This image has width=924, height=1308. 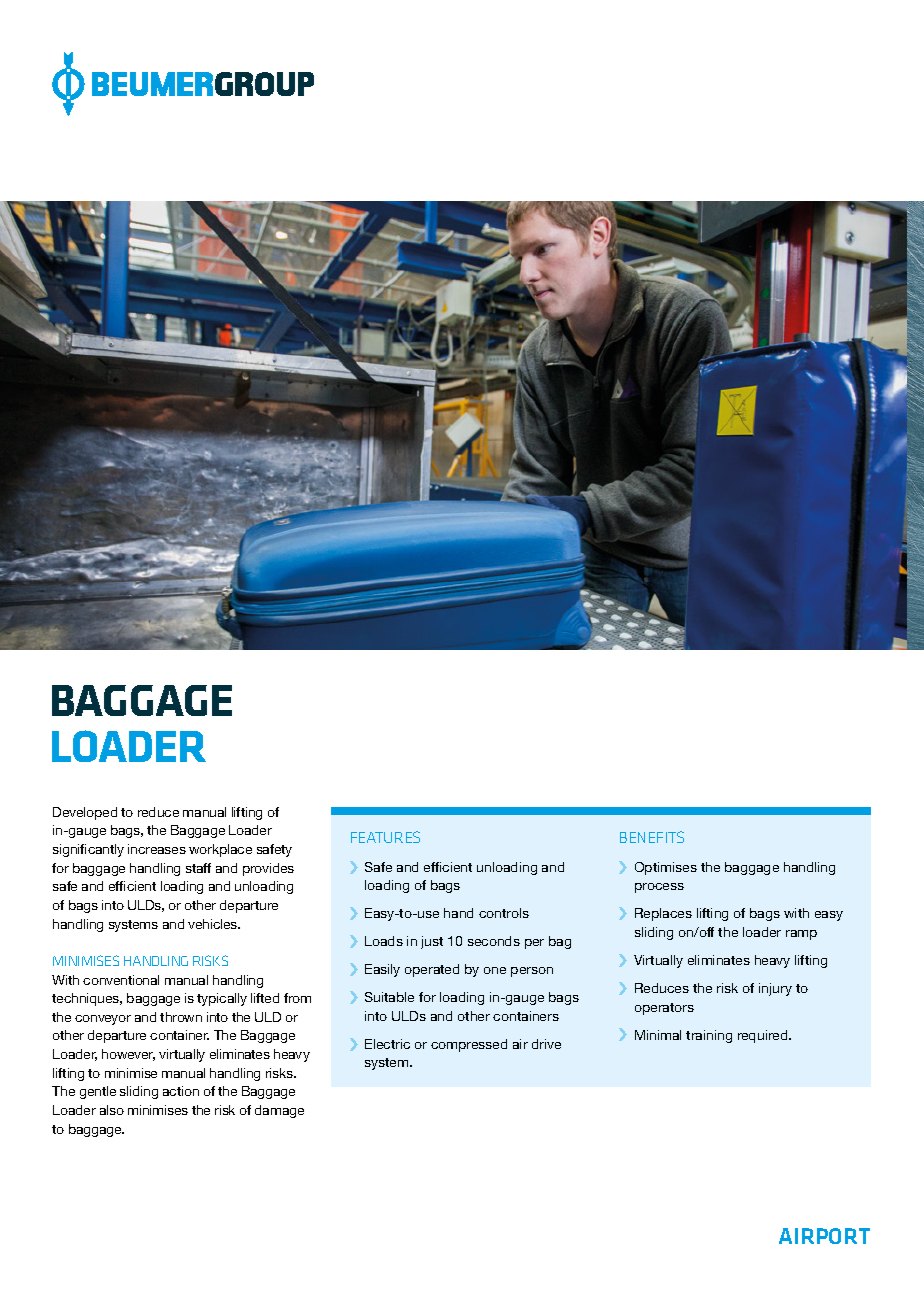 What do you see at coordinates (652, 837) in the image?
I see `BENEFITS` at bounding box center [652, 837].
